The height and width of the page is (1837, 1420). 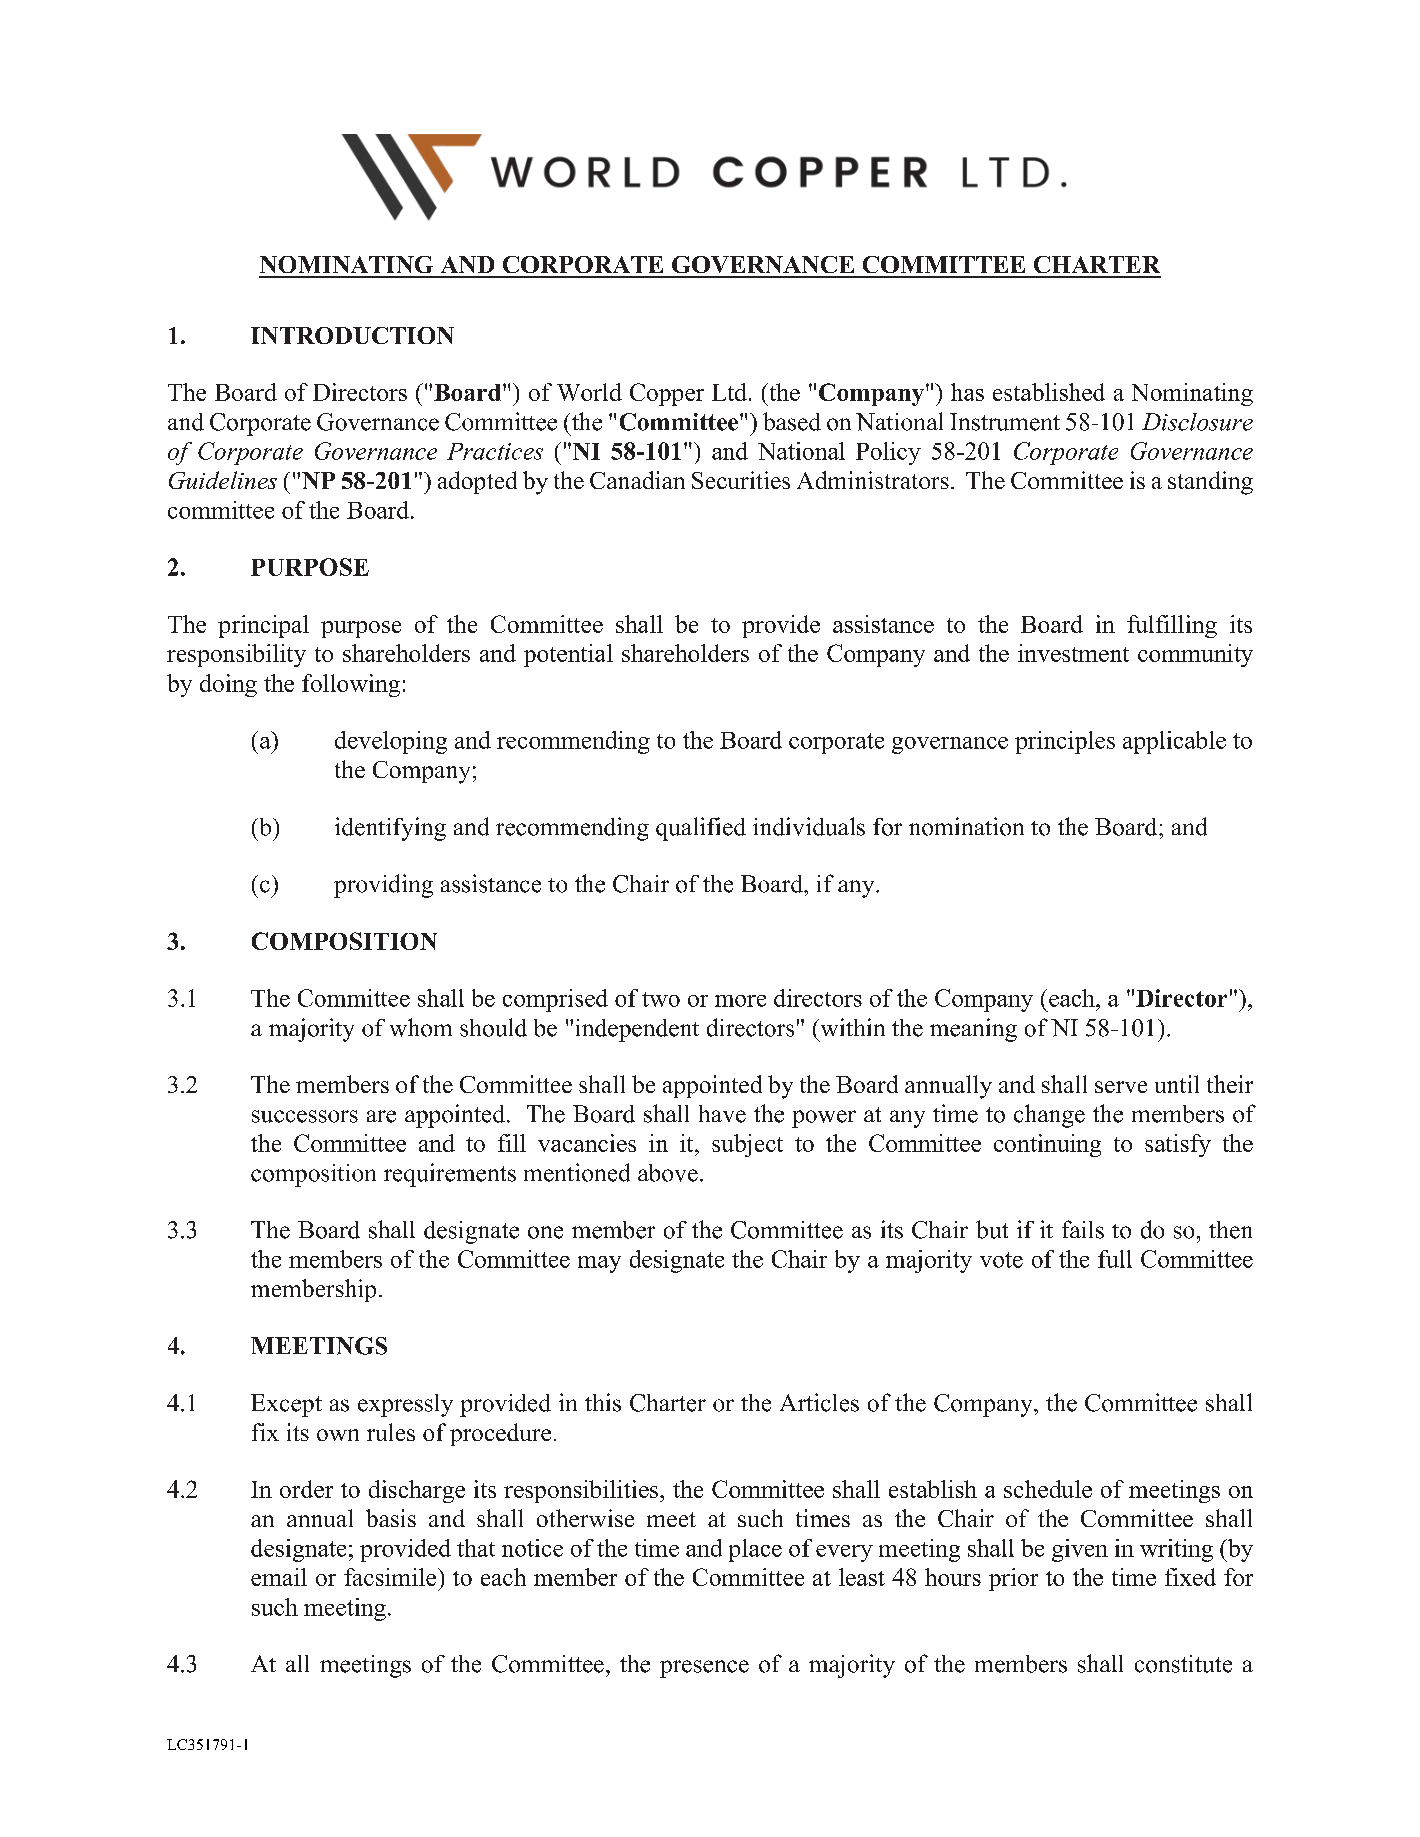 What do you see at coordinates (668, 1173) in the page?
I see `above` at bounding box center [668, 1173].
